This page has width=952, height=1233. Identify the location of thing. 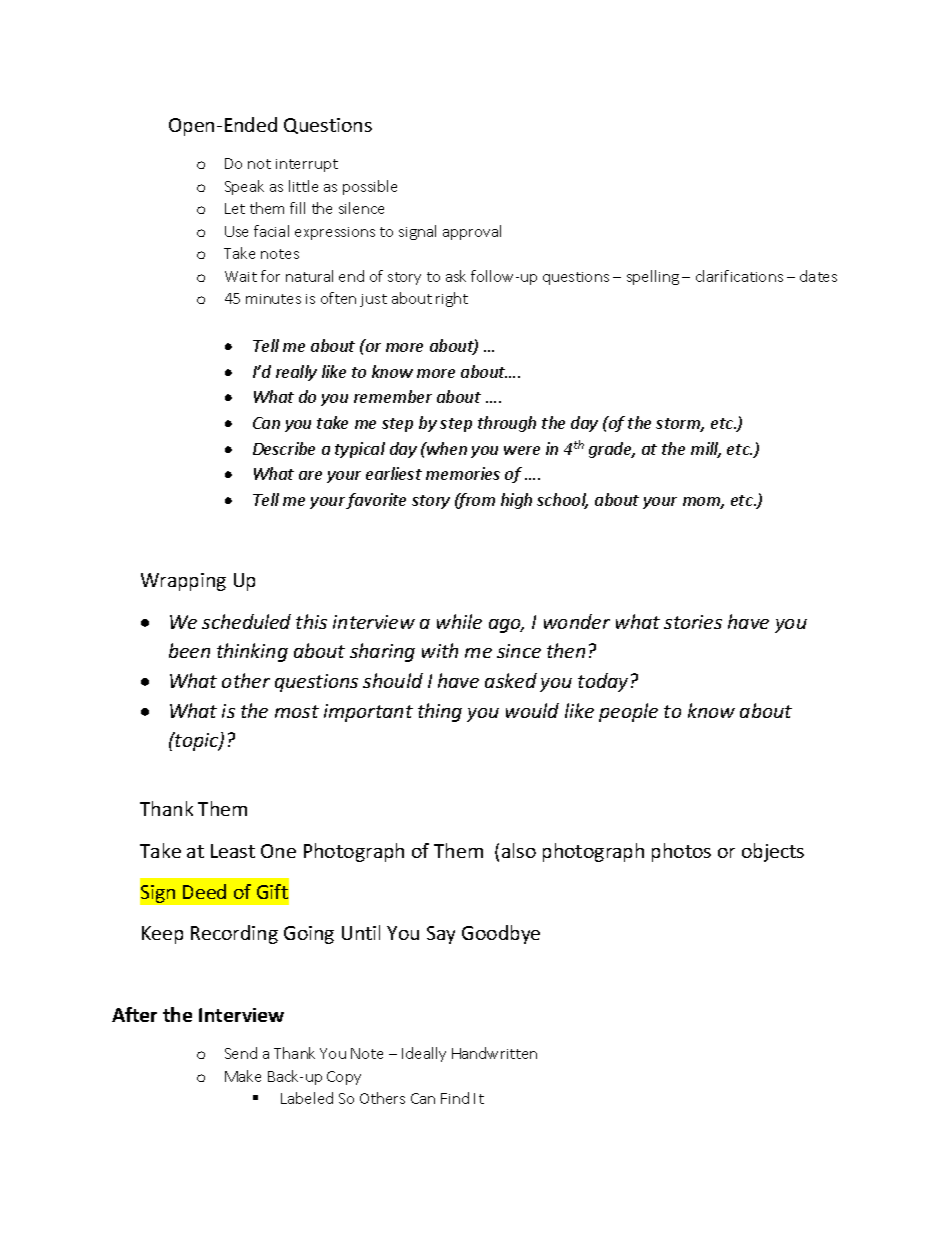
(440, 712).
